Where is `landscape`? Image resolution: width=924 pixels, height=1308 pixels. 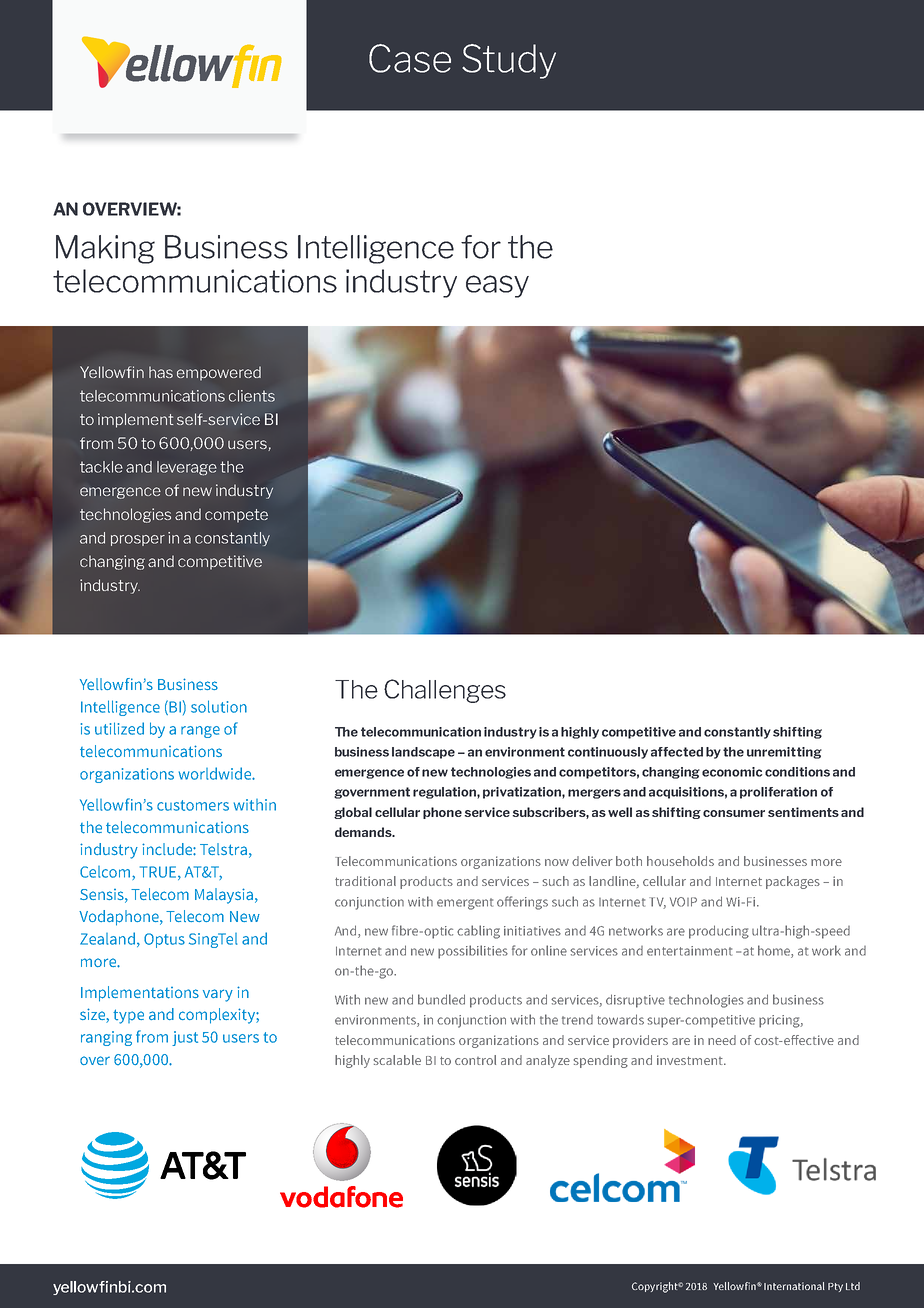 landscape is located at coordinates (423, 753).
